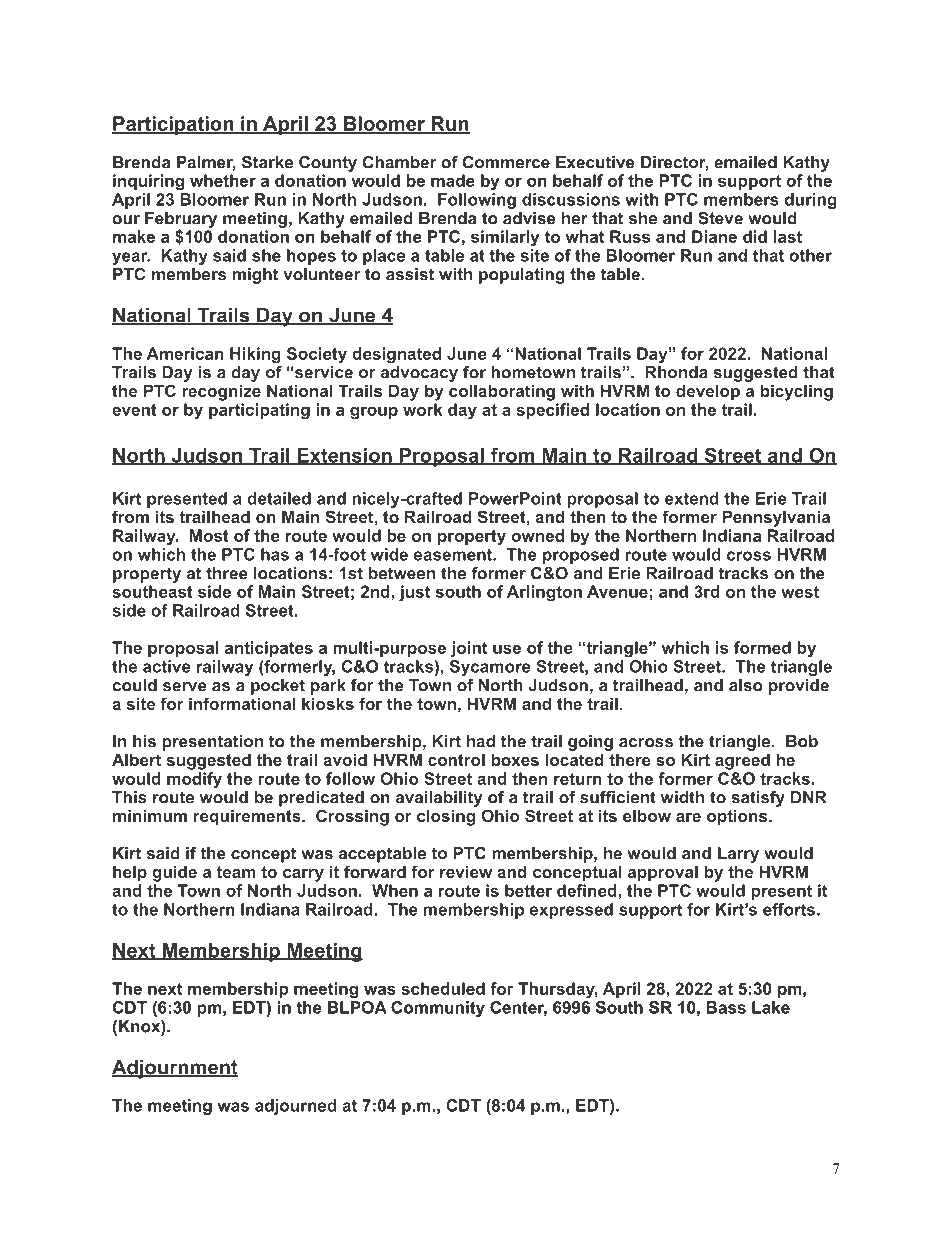 This document has width=952, height=1233. Describe the element at coordinates (720, 218) in the document. I see `Steve` at that location.
